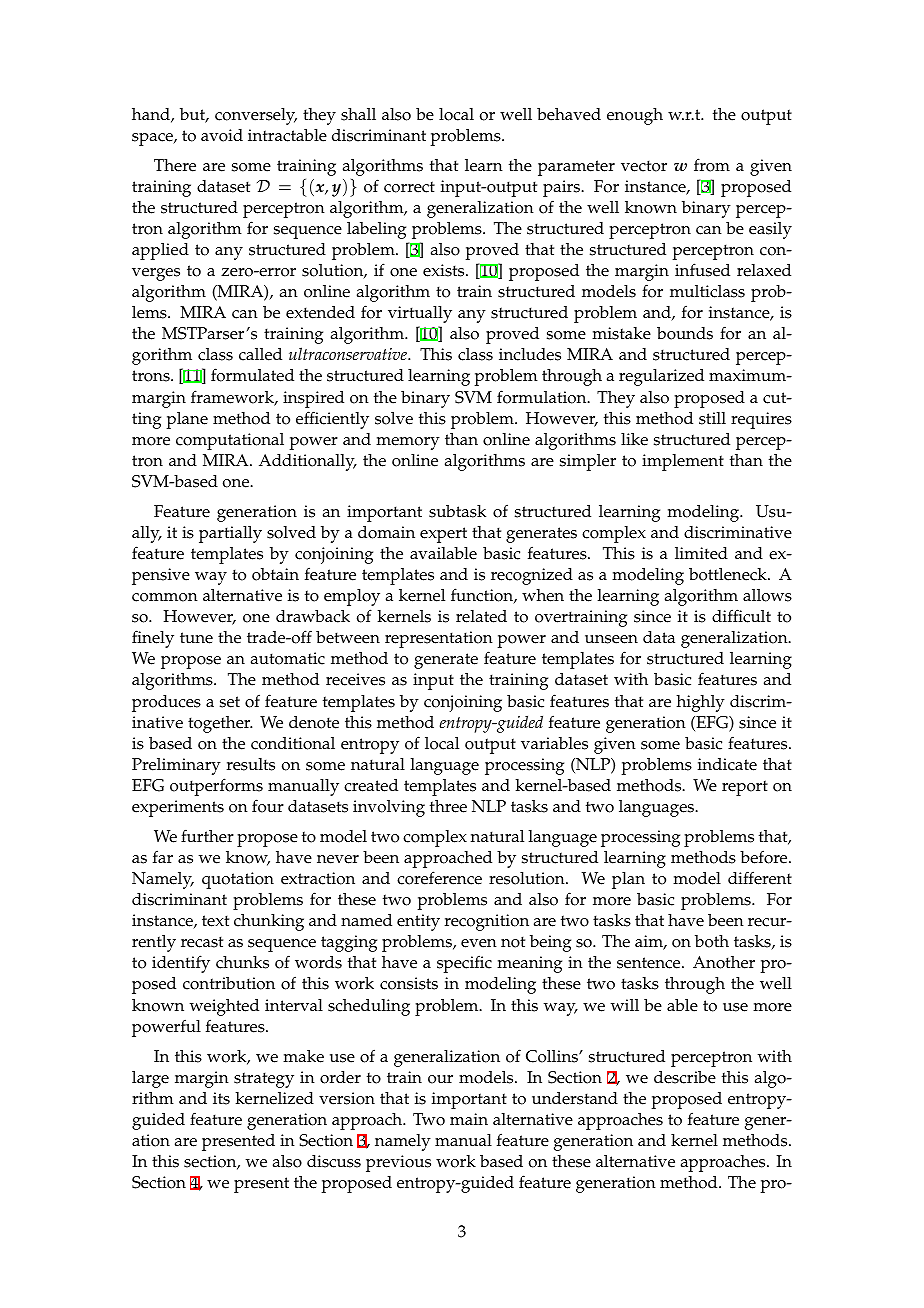 Image resolution: width=924 pixels, height=1308 pixels. Describe the element at coordinates (448, 806) in the page. I see `three` at that location.
